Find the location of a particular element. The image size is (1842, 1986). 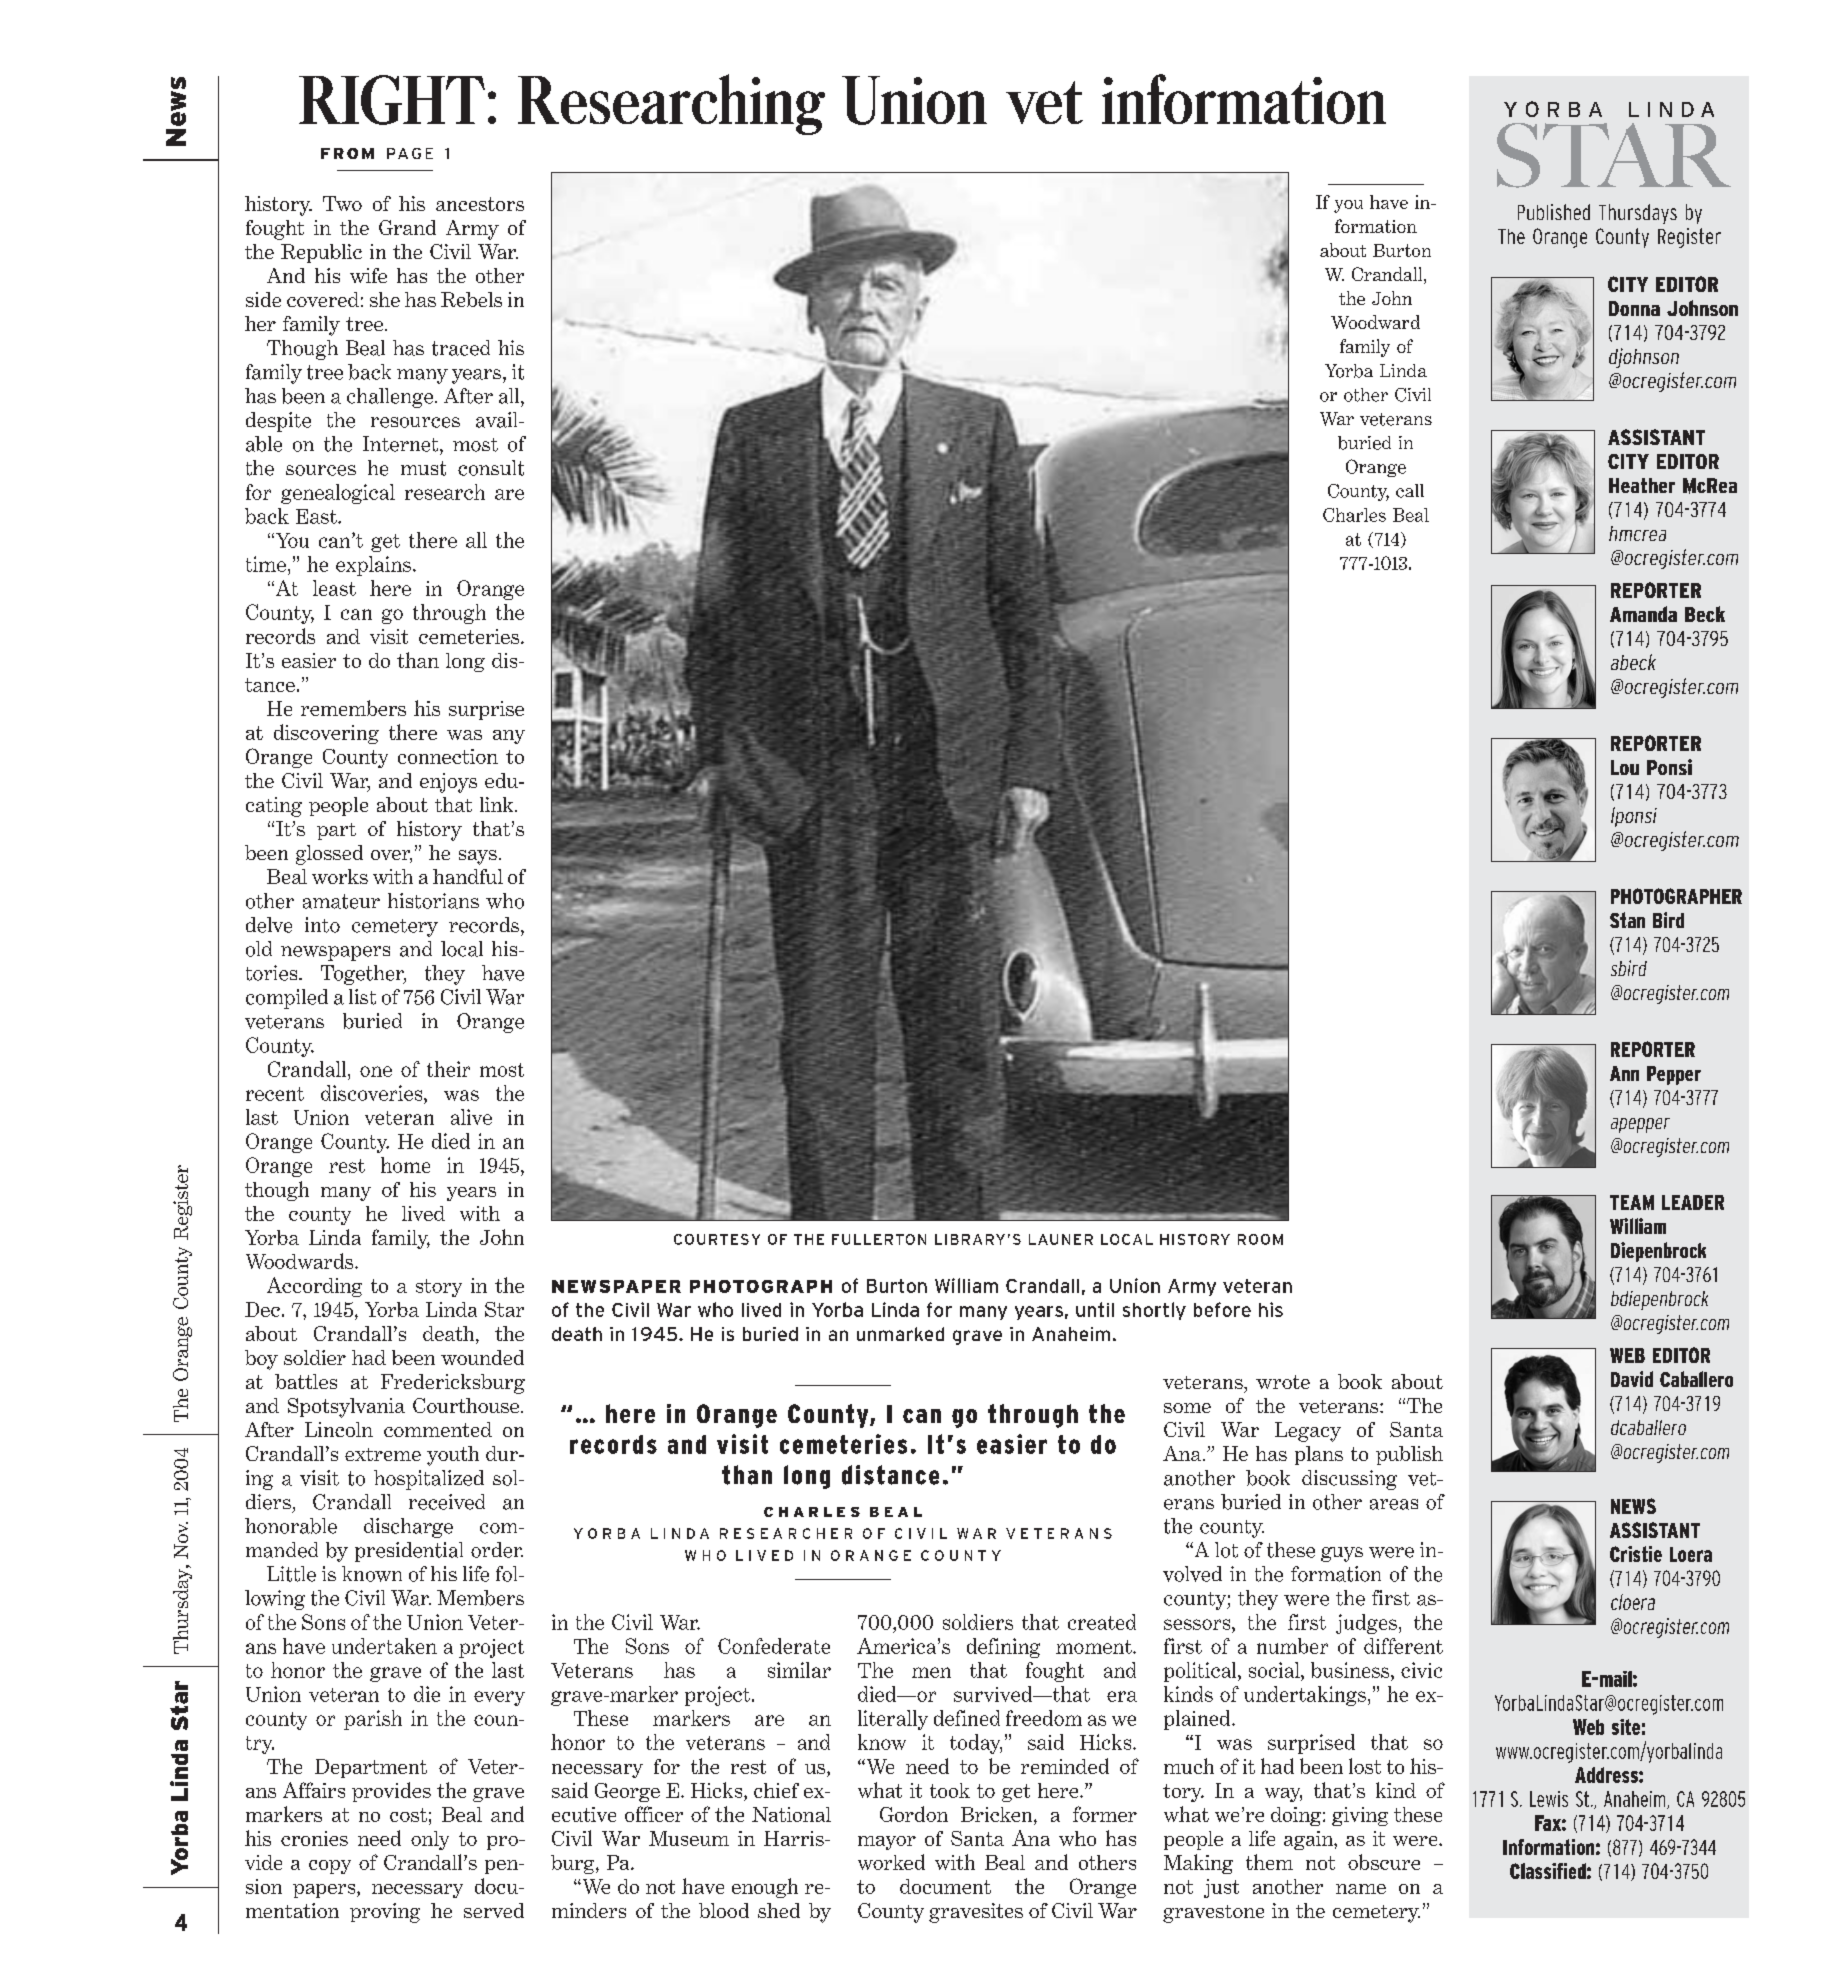

TEAM is located at coordinates (1632, 1202).
